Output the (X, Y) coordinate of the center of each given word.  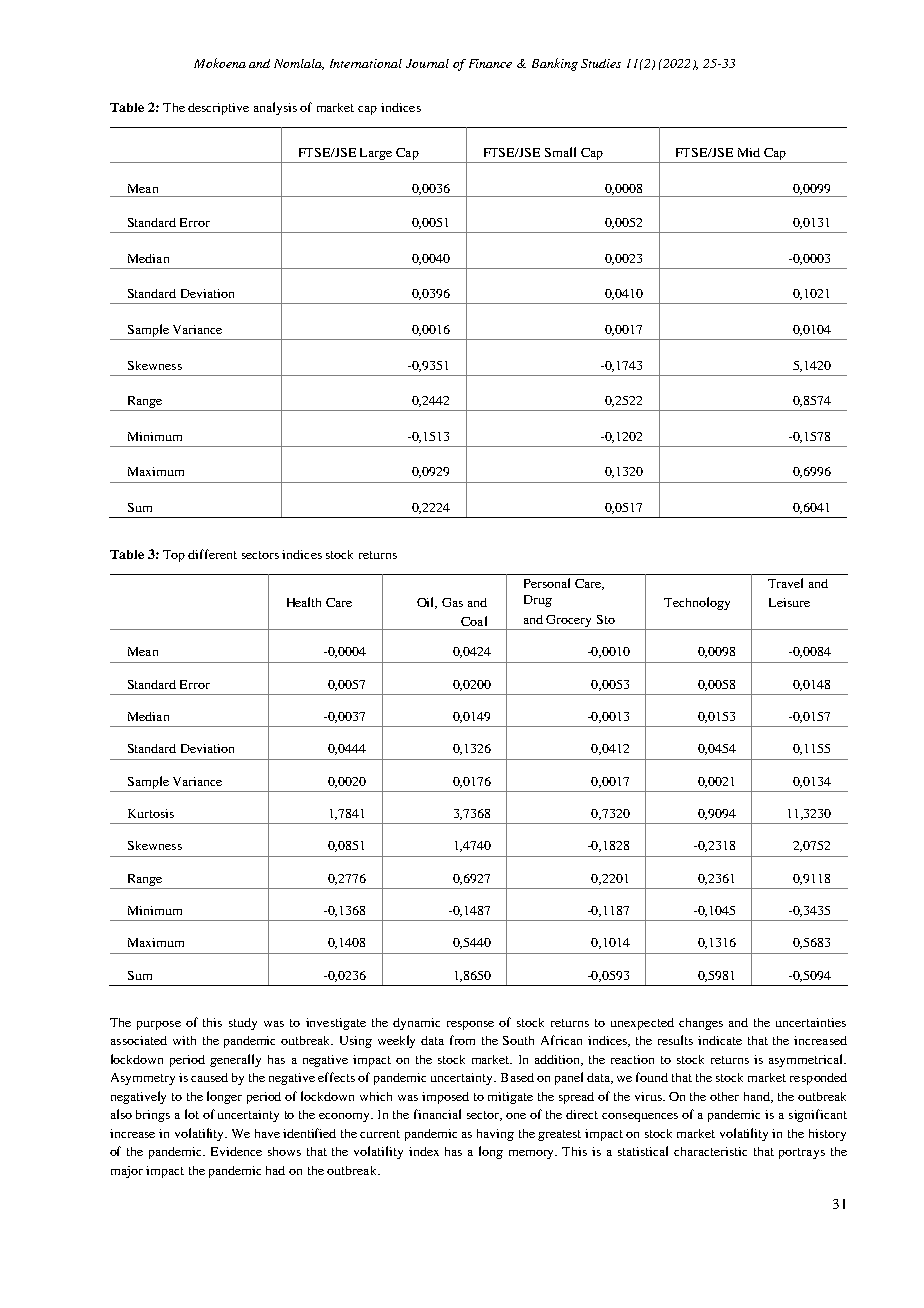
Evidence (236, 1151)
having (495, 1135)
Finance (490, 63)
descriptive (218, 109)
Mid (749, 152)
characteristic (710, 1151)
